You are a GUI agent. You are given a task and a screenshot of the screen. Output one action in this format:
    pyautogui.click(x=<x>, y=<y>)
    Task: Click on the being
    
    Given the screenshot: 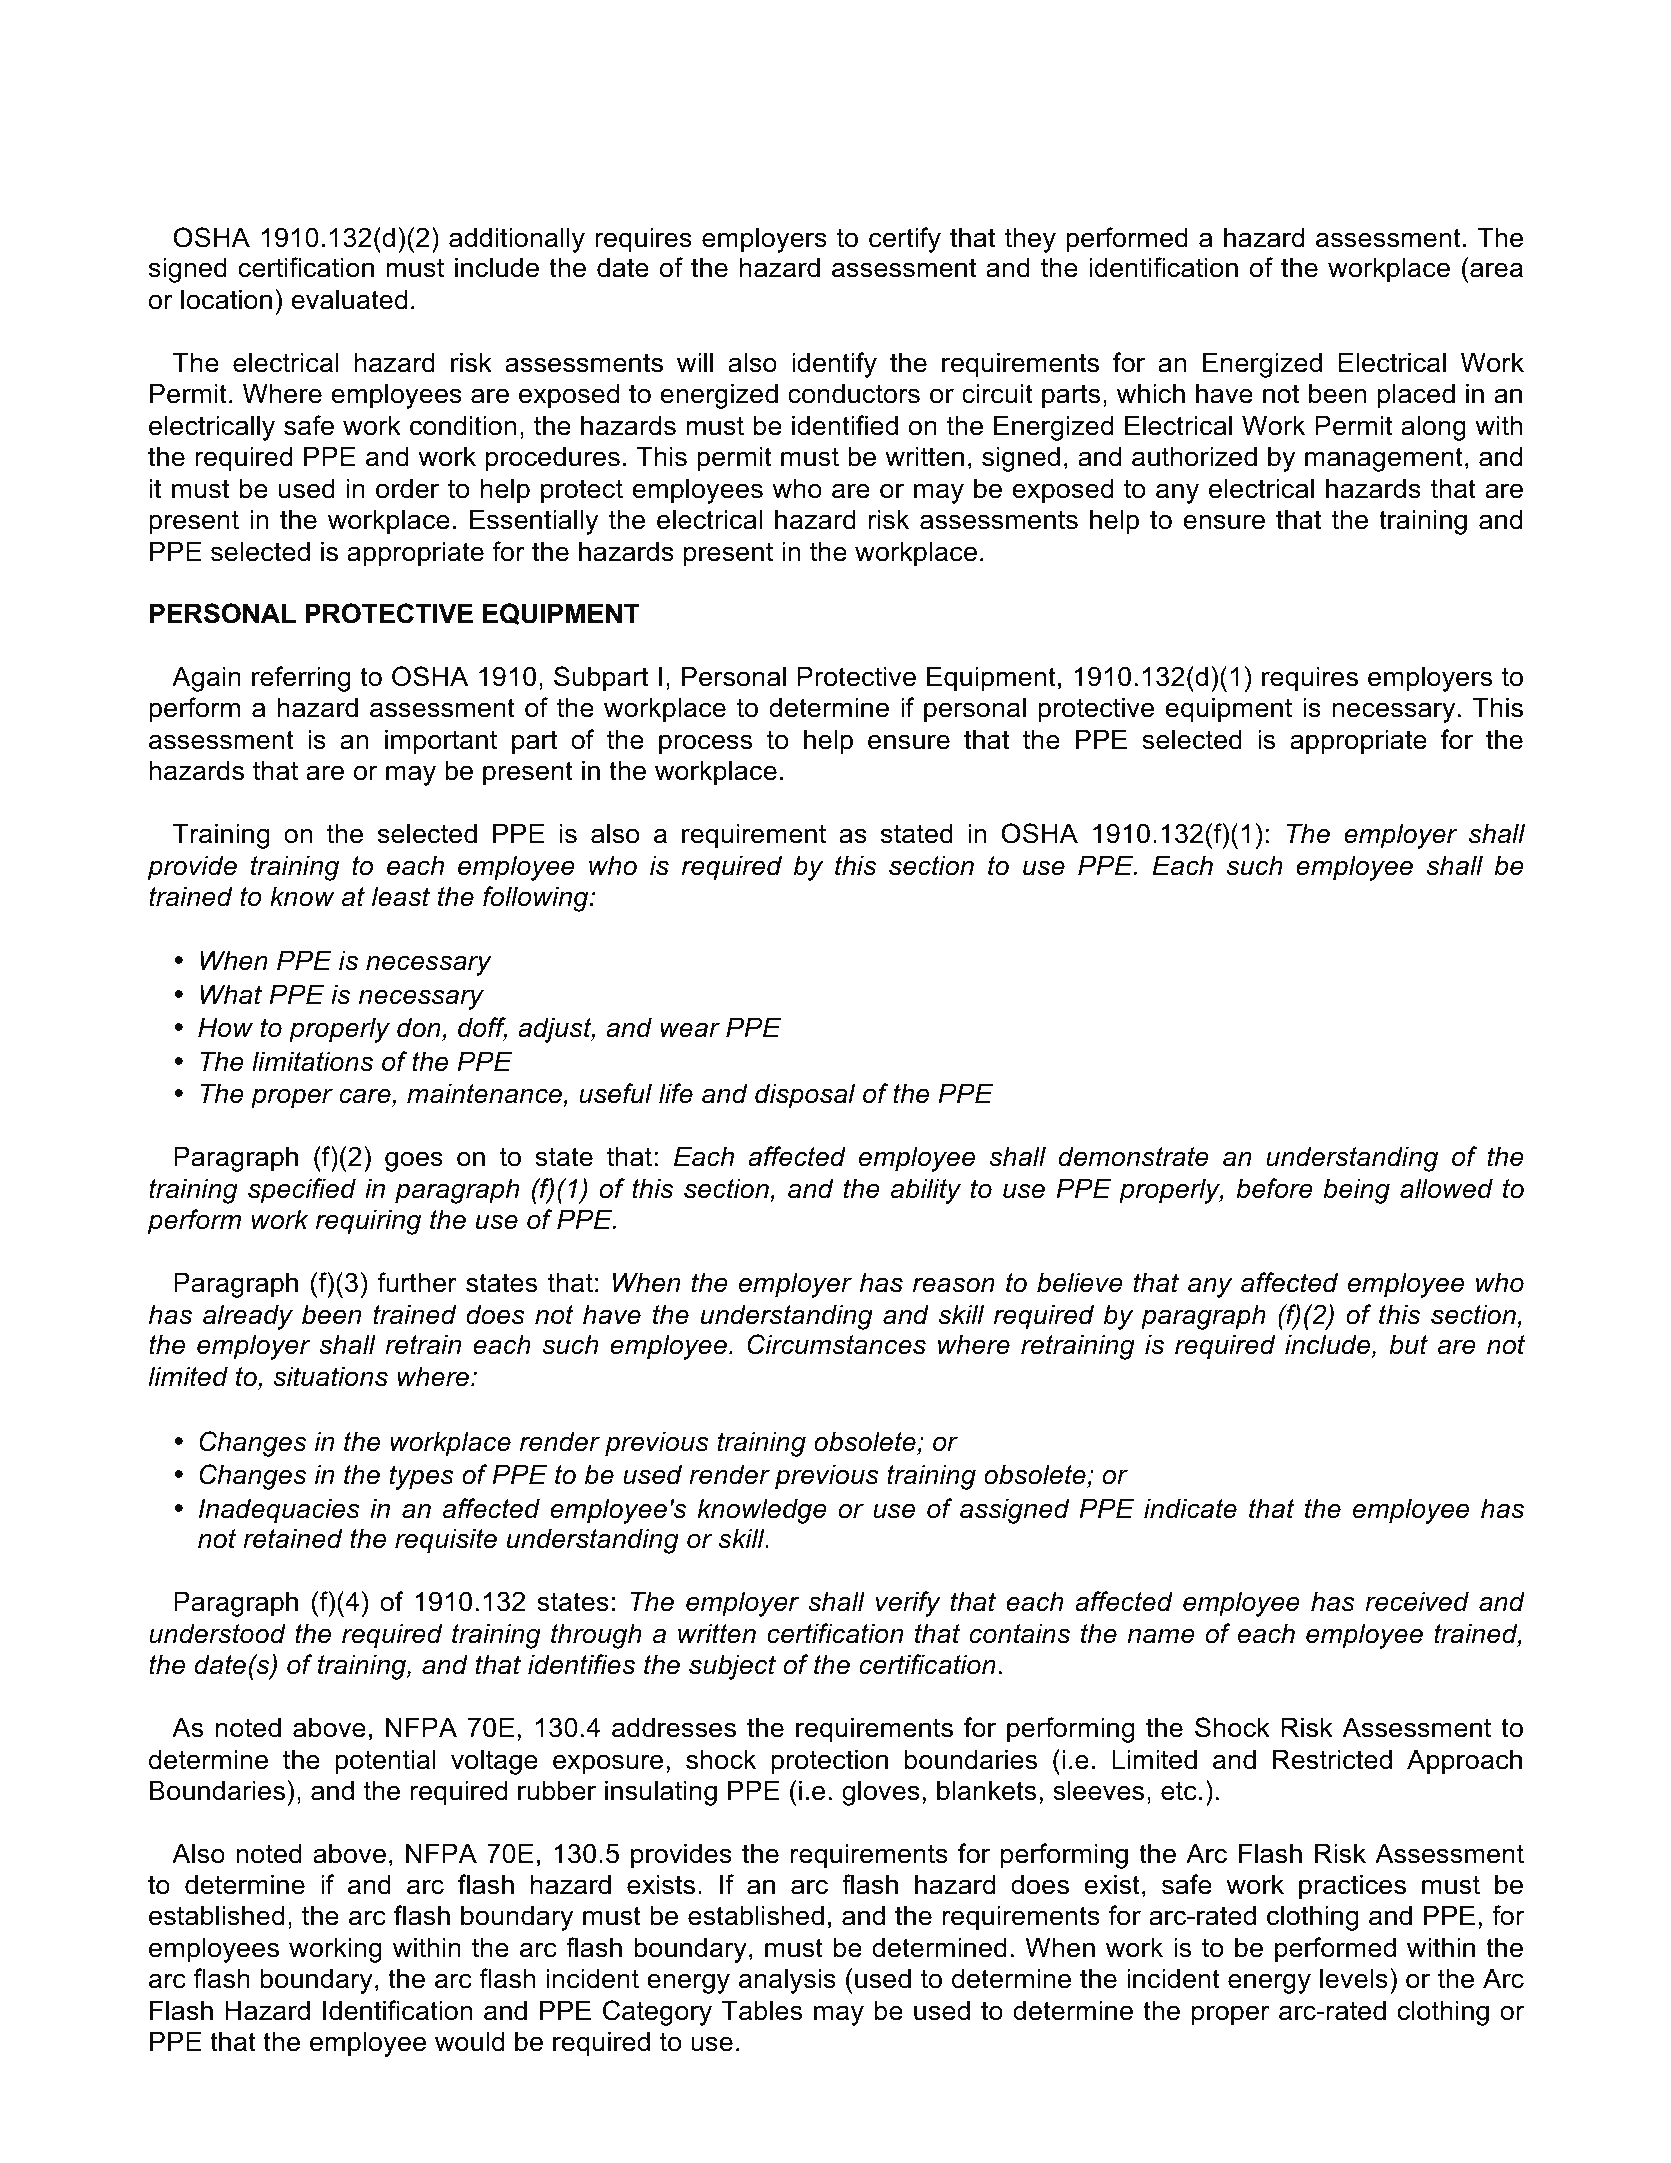 What is the action you would take?
    pyautogui.click(x=1356, y=1191)
